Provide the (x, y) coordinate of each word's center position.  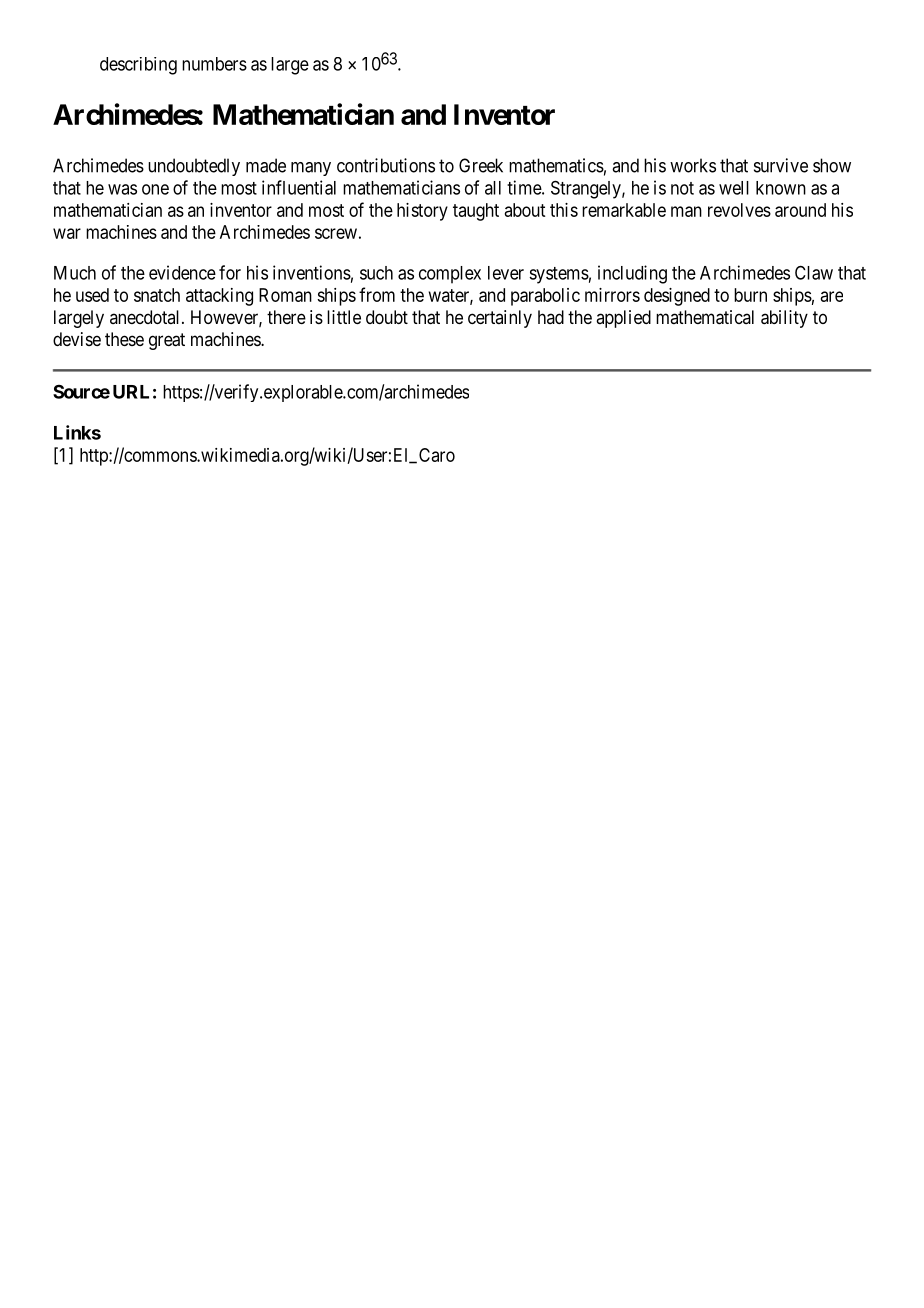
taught (476, 212)
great (167, 341)
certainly (500, 319)
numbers (214, 64)
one (155, 189)
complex (450, 275)
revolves (739, 210)
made (266, 165)
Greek (481, 165)
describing (138, 66)
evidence (182, 272)
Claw (814, 272)
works (693, 165)
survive (781, 165)
